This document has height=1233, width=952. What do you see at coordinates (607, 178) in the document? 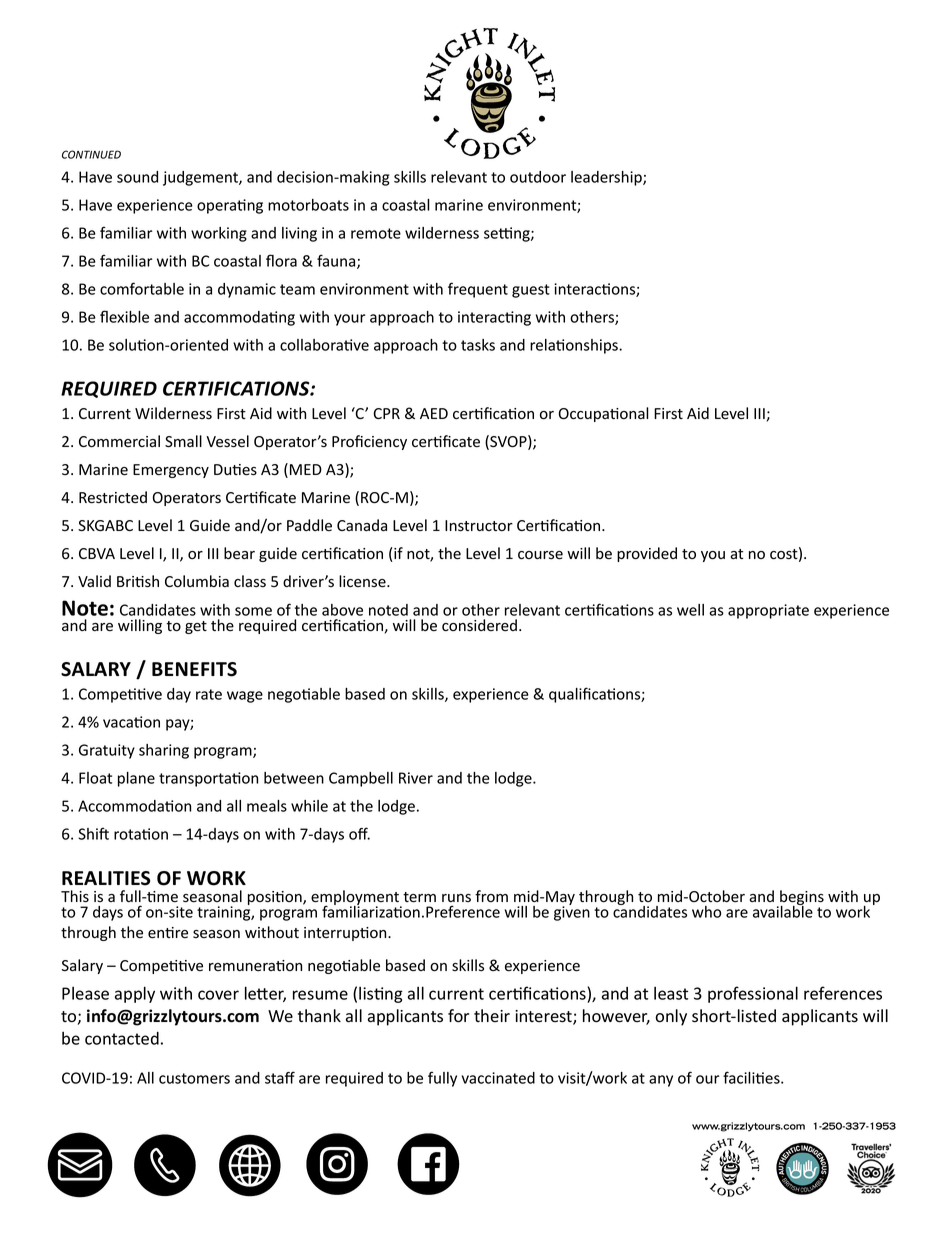
I see `leadership` at bounding box center [607, 178].
